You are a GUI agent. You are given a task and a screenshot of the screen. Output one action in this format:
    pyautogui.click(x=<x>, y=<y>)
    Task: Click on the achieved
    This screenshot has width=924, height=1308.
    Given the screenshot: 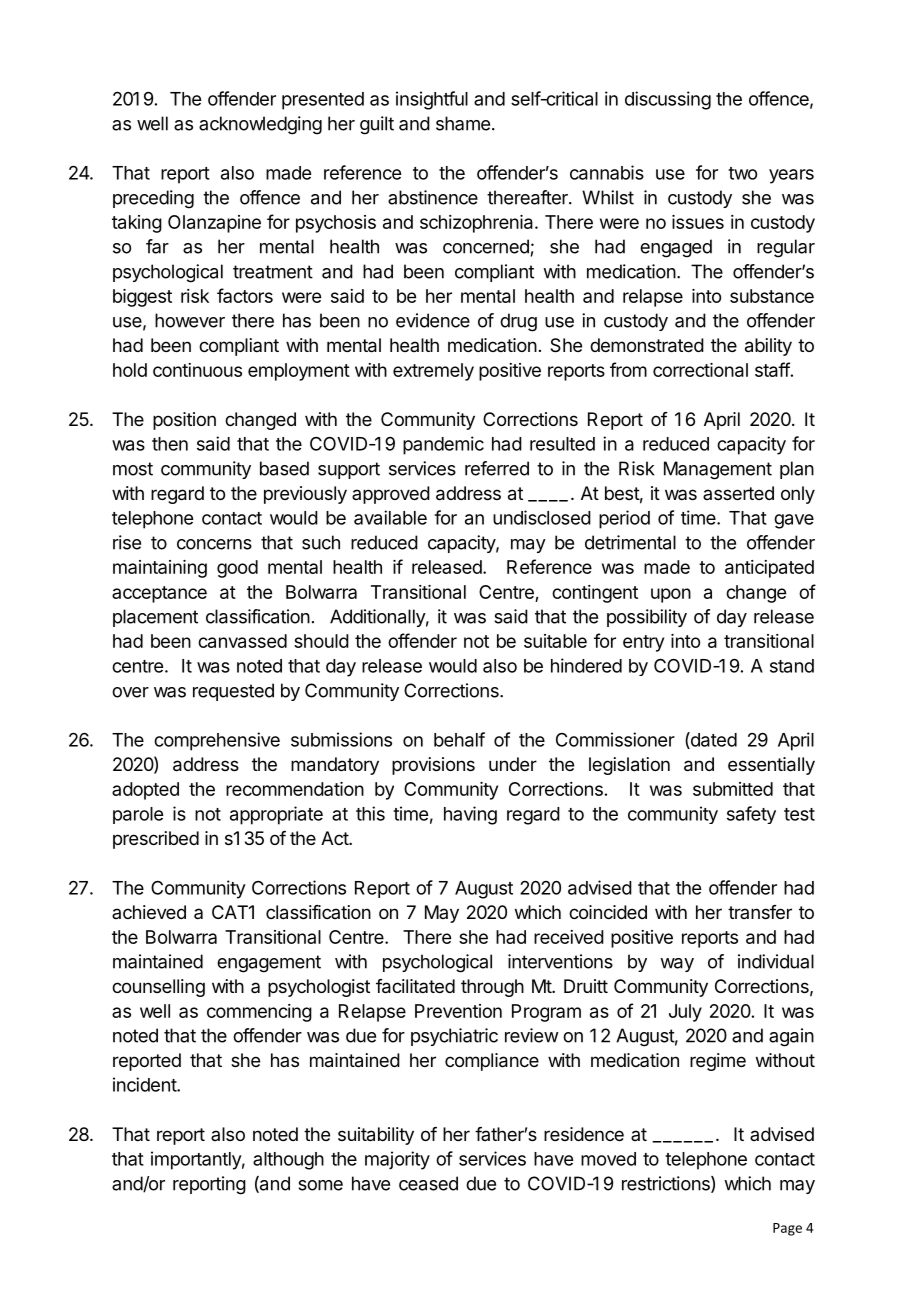 What is the action you would take?
    pyautogui.click(x=149, y=912)
